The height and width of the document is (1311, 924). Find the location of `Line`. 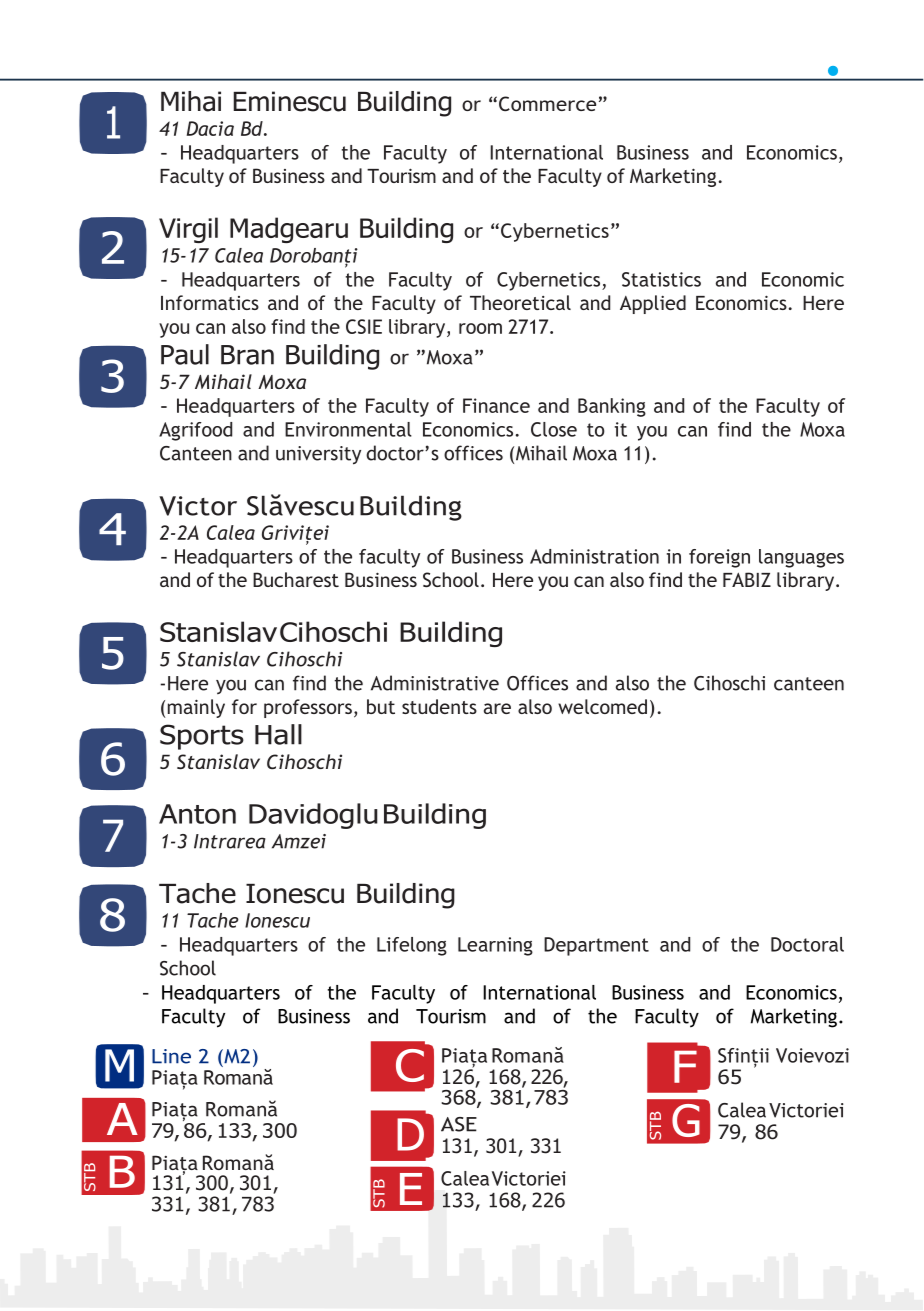

Line is located at coordinates (171, 1056).
